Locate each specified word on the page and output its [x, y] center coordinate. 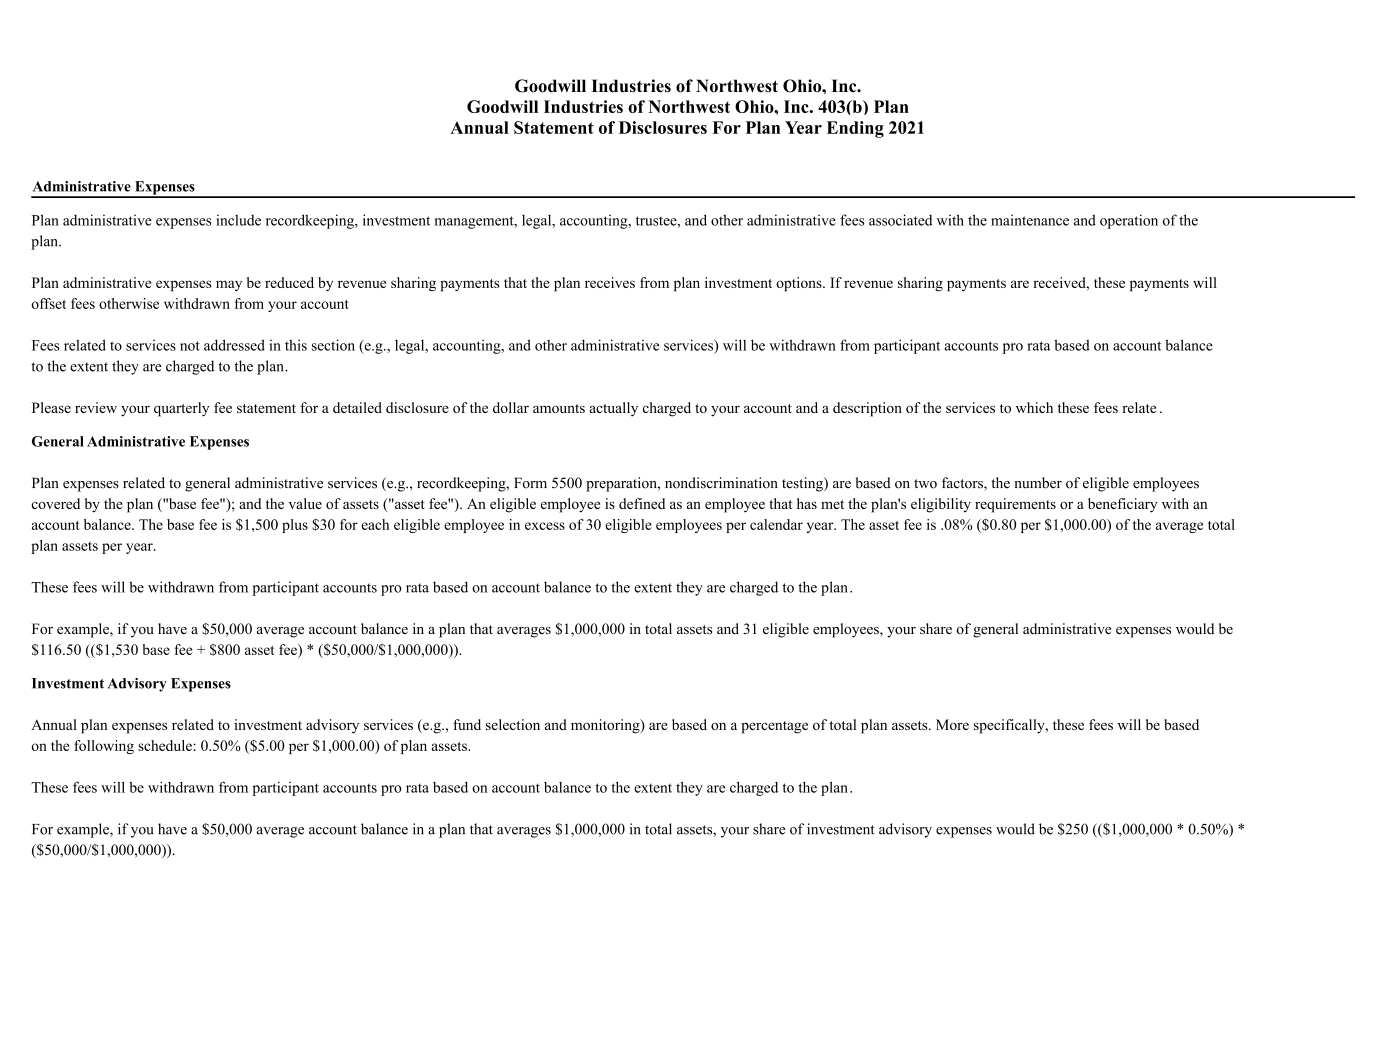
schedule [166, 745]
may [229, 285]
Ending [855, 129]
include [238, 220]
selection [513, 724]
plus [295, 526]
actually [613, 409]
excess [545, 526]
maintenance [1030, 220]
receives [610, 282]
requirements [1015, 505]
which [1034, 407]
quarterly [181, 409]
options [800, 284]
